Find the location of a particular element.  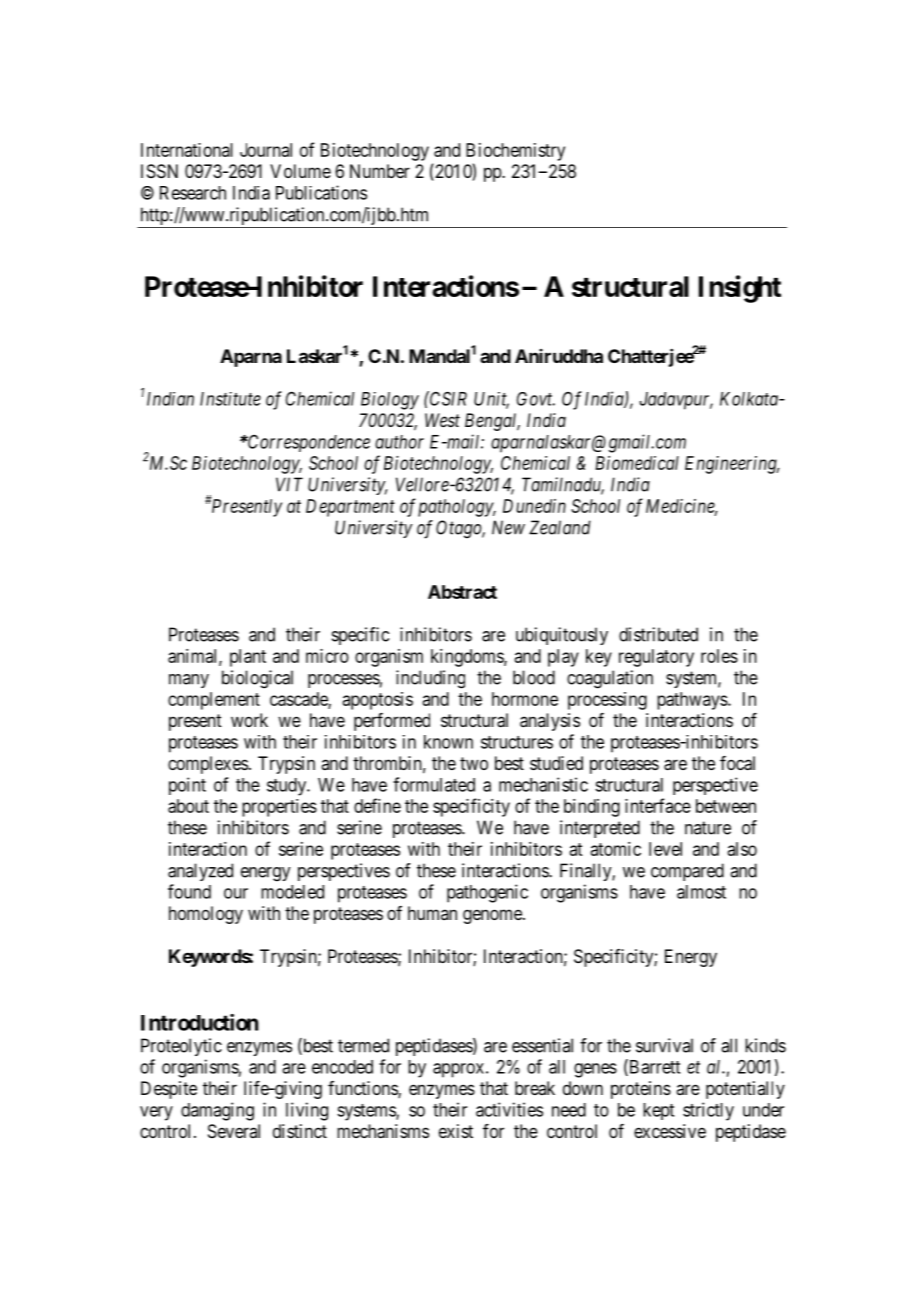

Insight is located at coordinates (740, 289).
